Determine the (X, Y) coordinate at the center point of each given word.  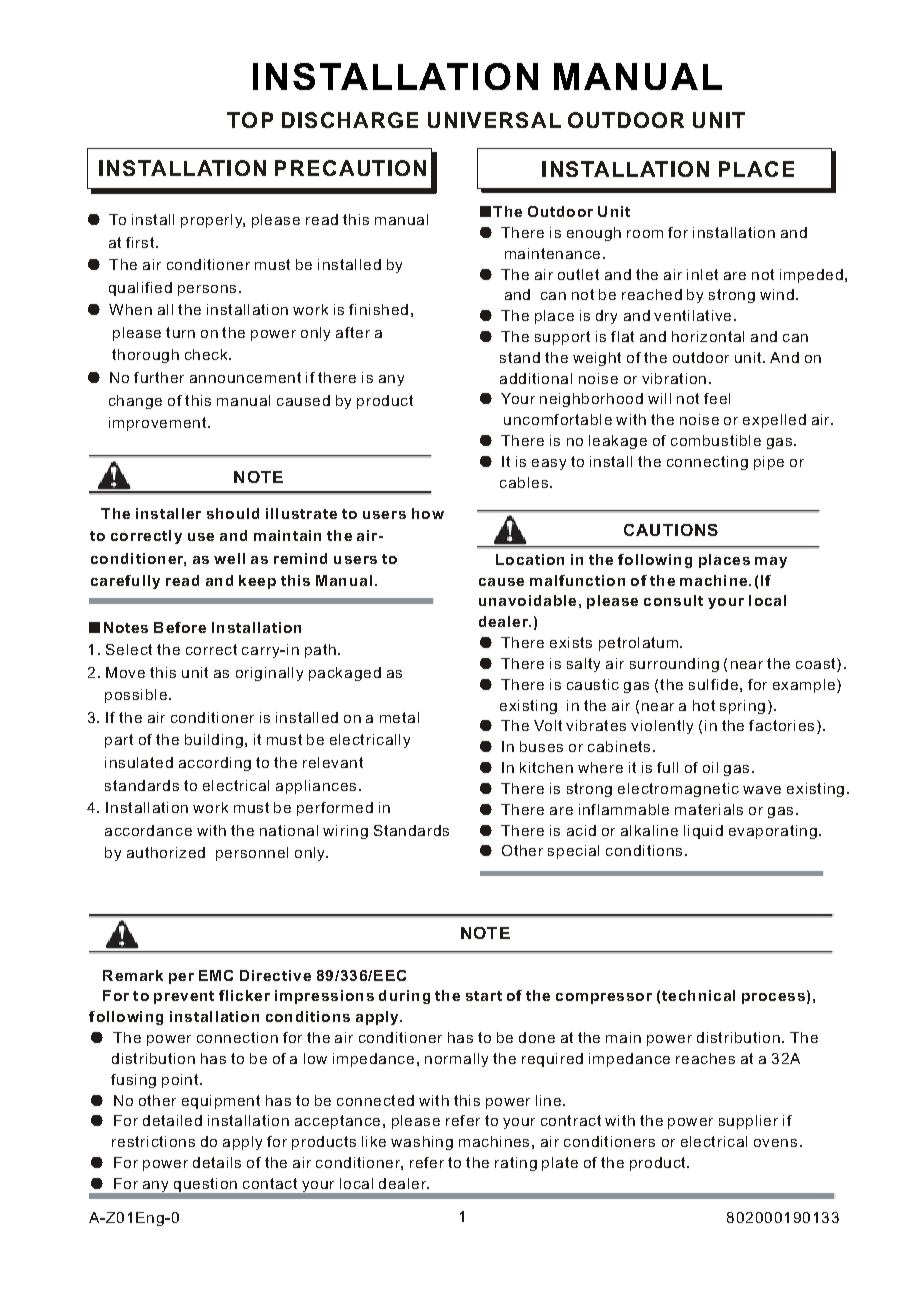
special (573, 852)
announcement (245, 377)
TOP (250, 120)
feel (717, 398)
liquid (703, 832)
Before (180, 627)
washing (422, 1143)
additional (536, 378)
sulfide (713, 684)
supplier (748, 1122)
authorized (166, 852)
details (217, 1162)
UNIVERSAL (494, 120)
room (645, 234)
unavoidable (527, 600)
